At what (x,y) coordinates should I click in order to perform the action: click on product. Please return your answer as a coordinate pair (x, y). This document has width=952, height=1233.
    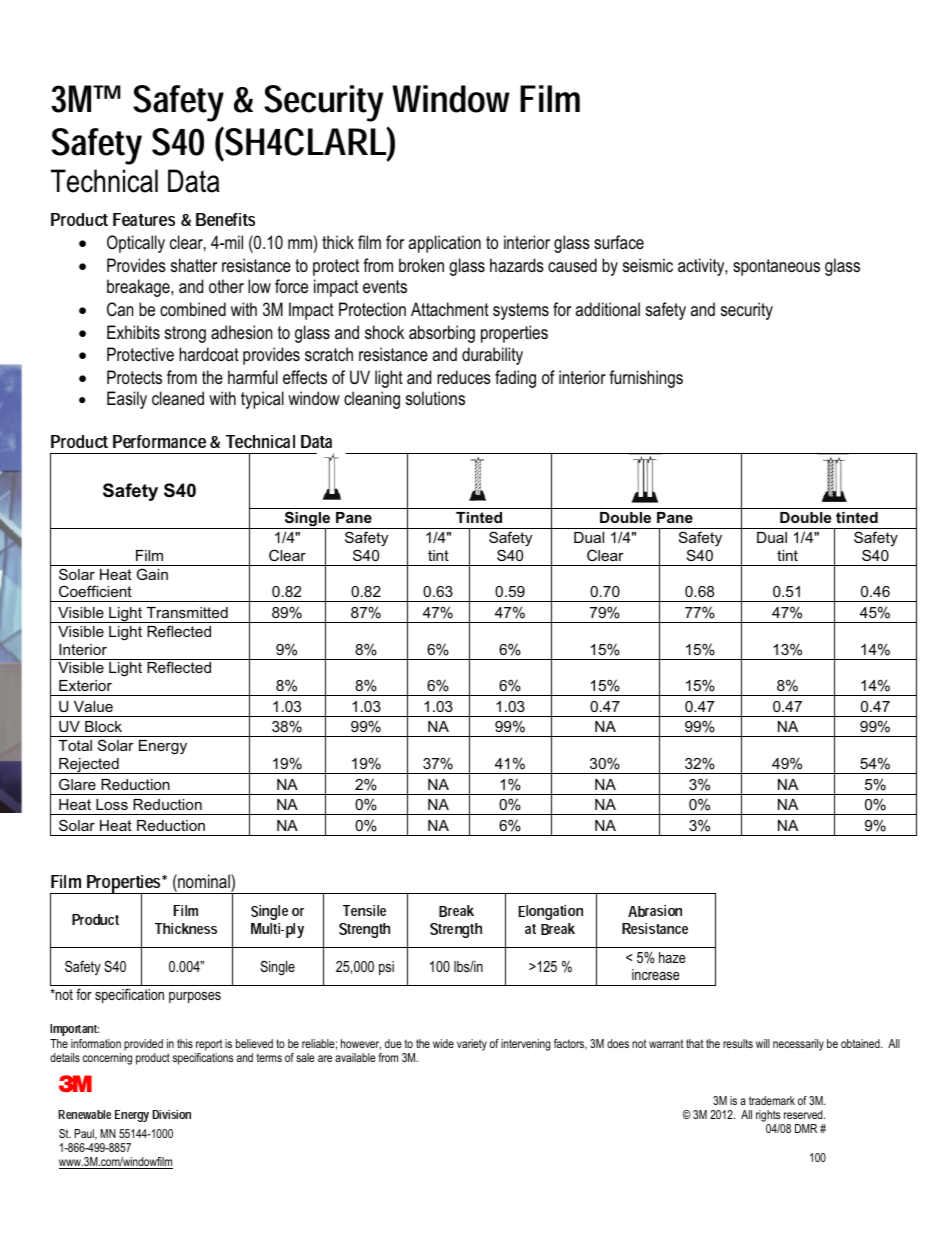
    Looking at the image, I should click on (153, 1059).
